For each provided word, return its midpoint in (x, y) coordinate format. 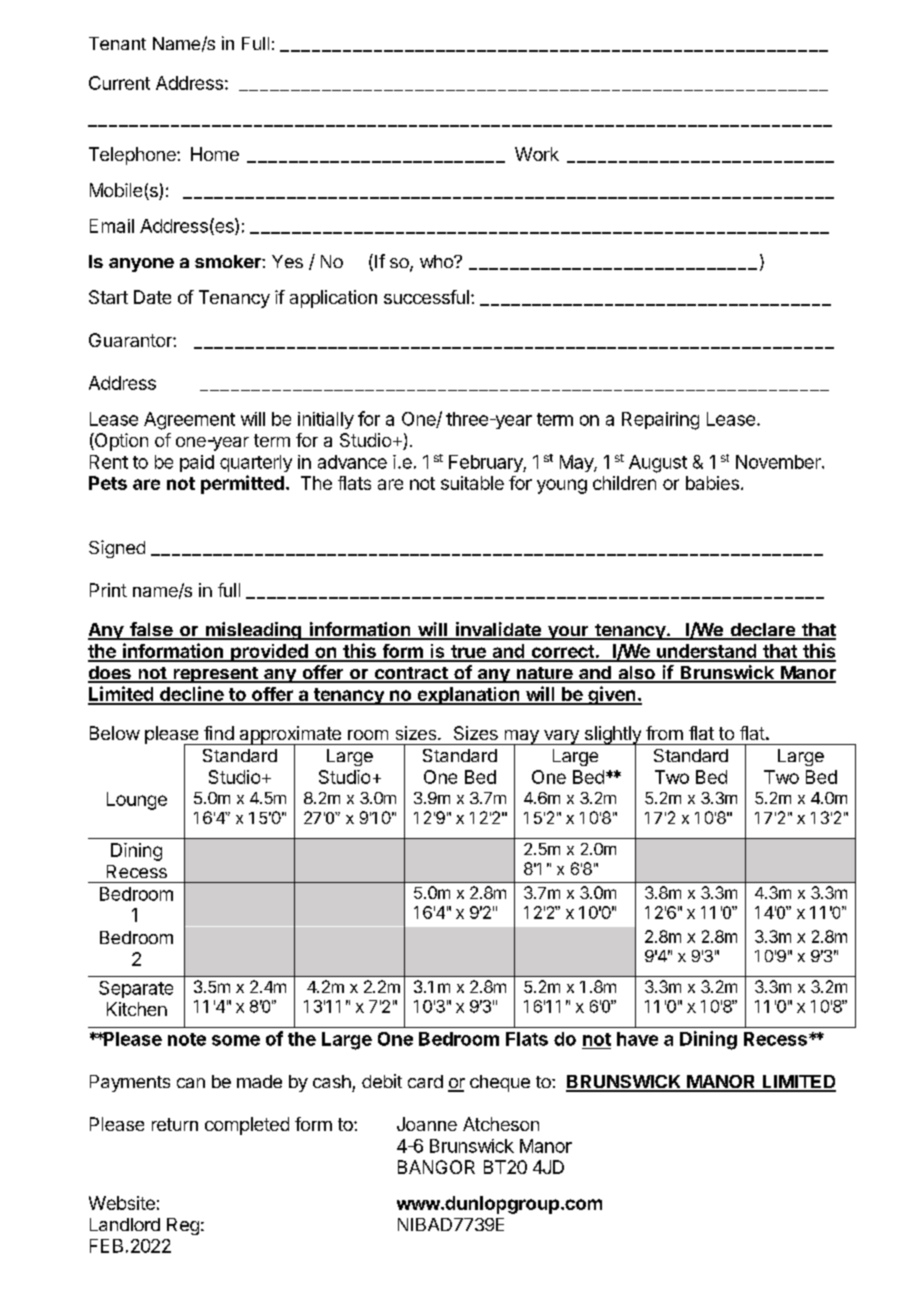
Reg (183, 1226)
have (637, 1039)
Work (537, 154)
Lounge (137, 801)
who (437, 261)
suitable (472, 483)
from (664, 733)
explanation (468, 696)
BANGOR (436, 1167)
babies (712, 483)
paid (197, 463)
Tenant (117, 43)
